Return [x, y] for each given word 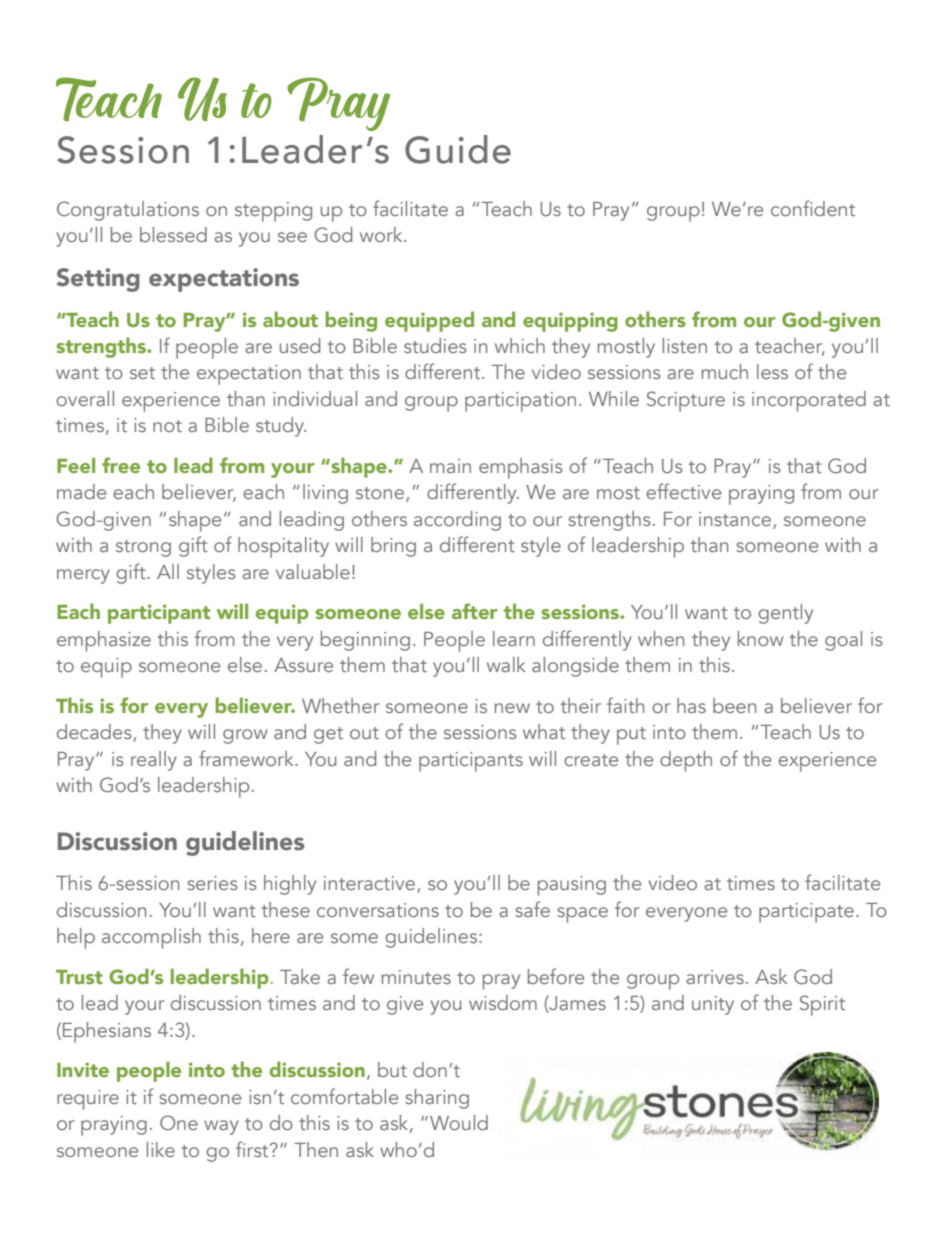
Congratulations [128, 211]
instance [736, 520]
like [161, 1149]
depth [686, 761]
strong [143, 548]
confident [813, 208]
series [212, 883]
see [292, 237]
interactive [371, 884]
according [457, 521]
